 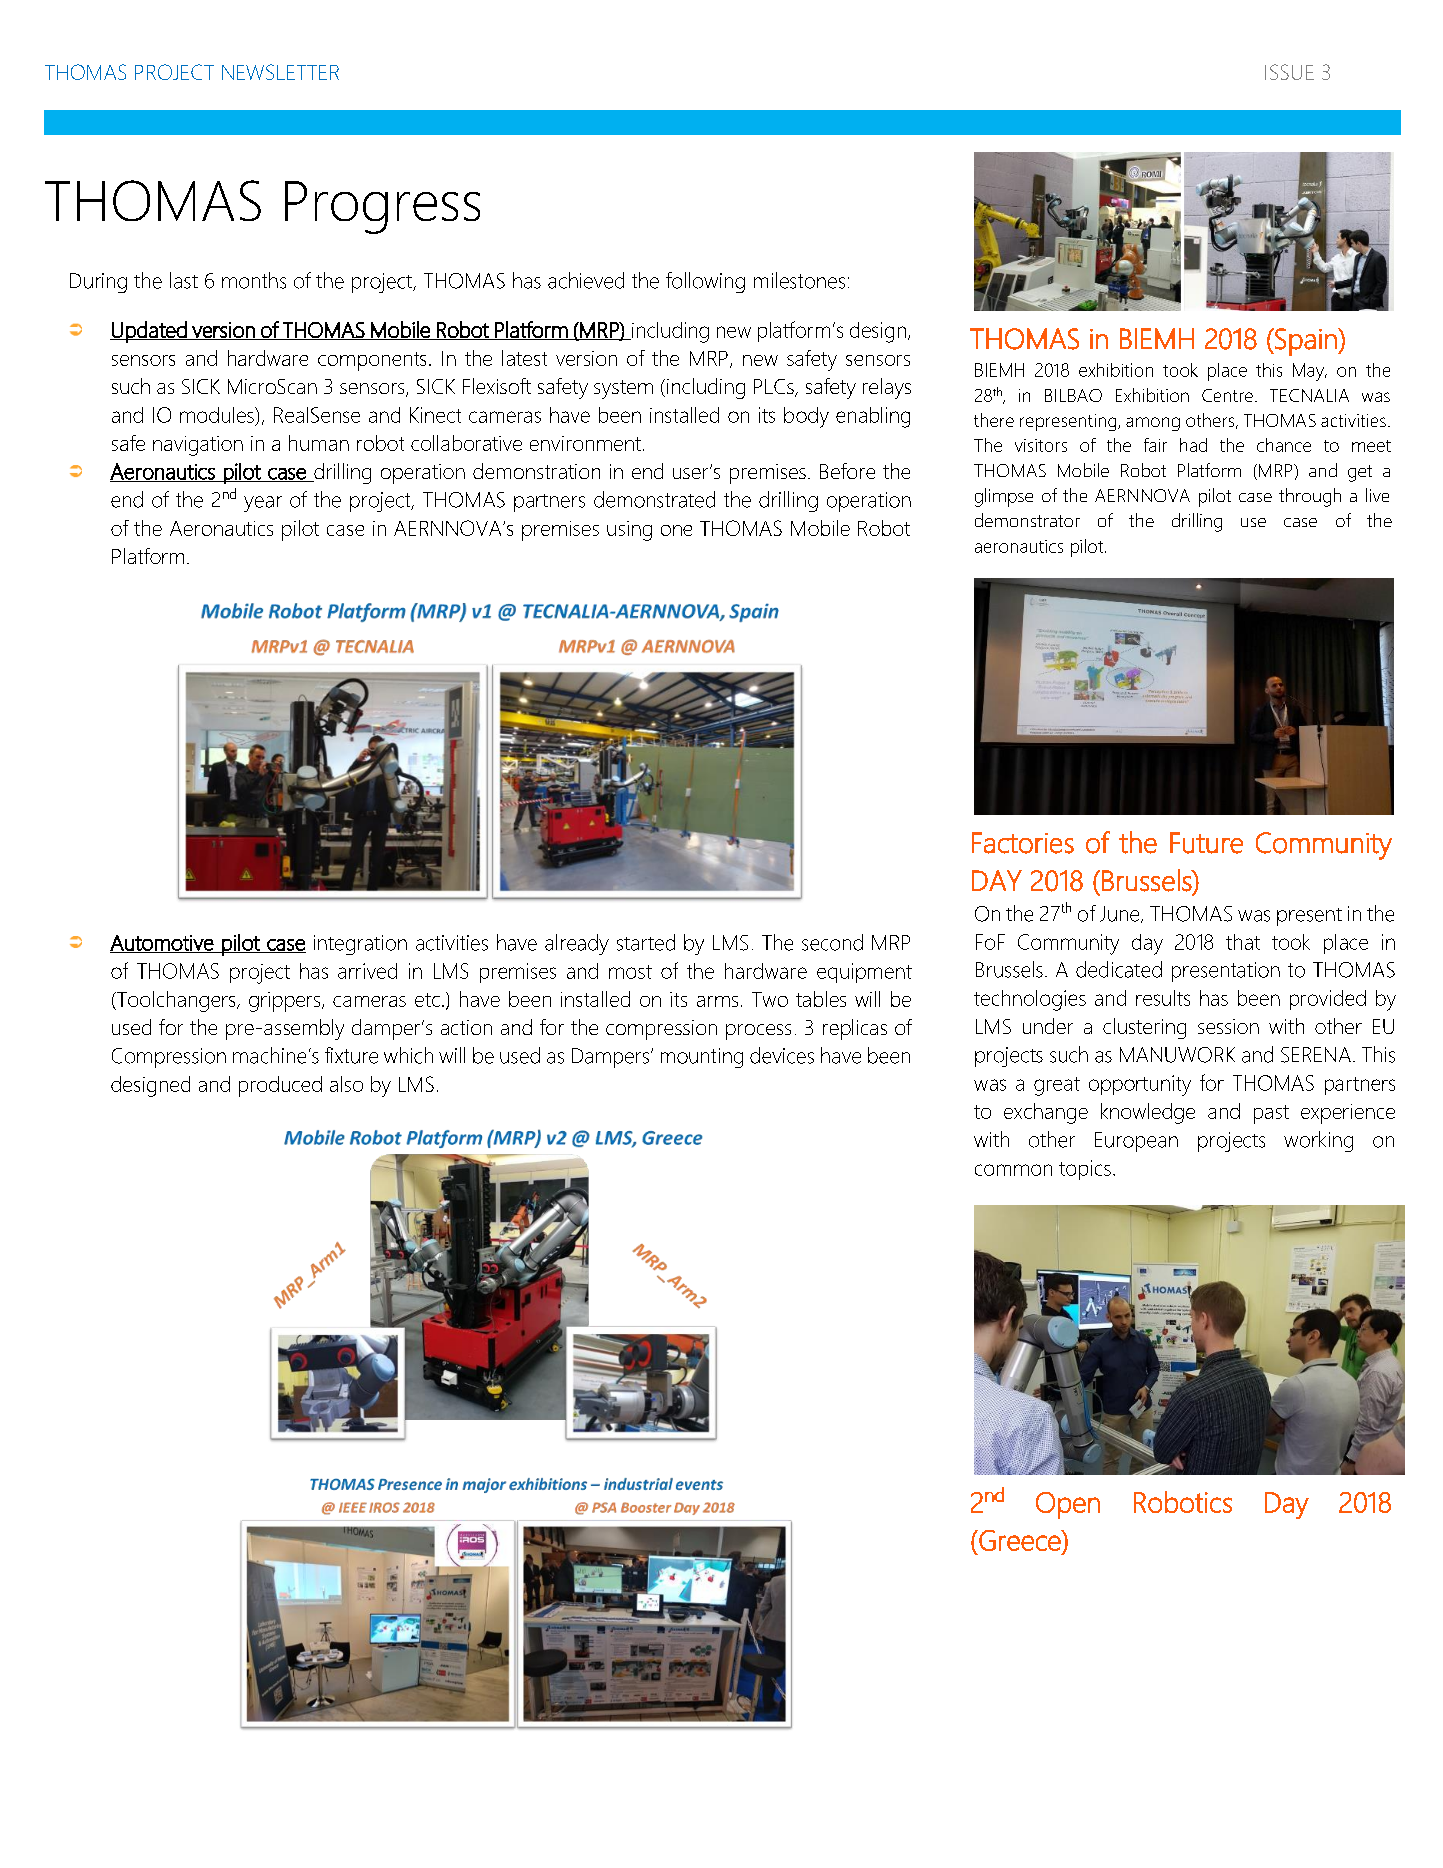 I want to click on Greece, so click(x=1020, y=1540).
